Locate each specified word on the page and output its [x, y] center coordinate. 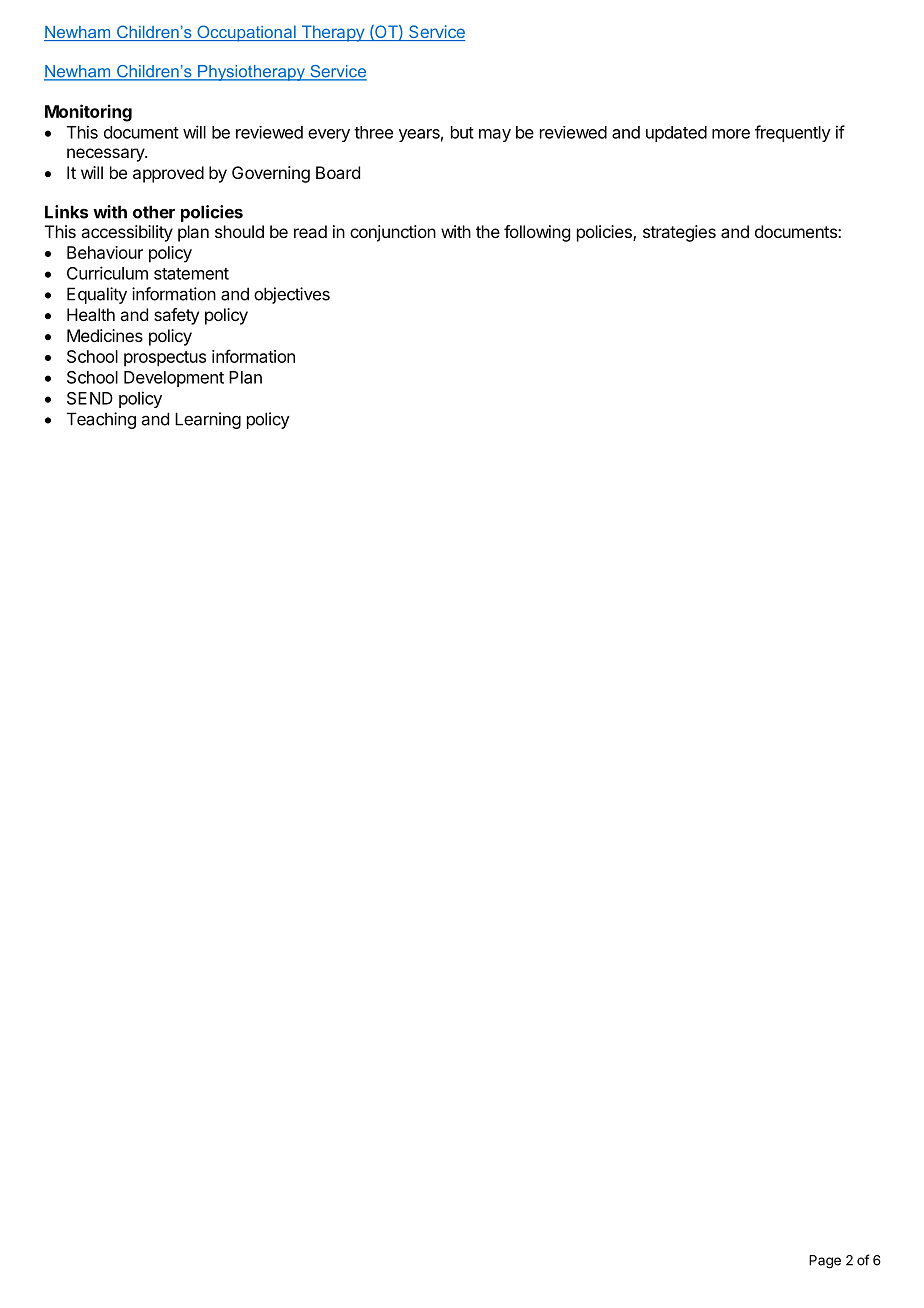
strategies [679, 233]
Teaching [101, 420]
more [731, 134]
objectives [292, 295]
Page [825, 1262]
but [462, 132]
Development [174, 379]
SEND [90, 398]
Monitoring [88, 113]
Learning [208, 420]
